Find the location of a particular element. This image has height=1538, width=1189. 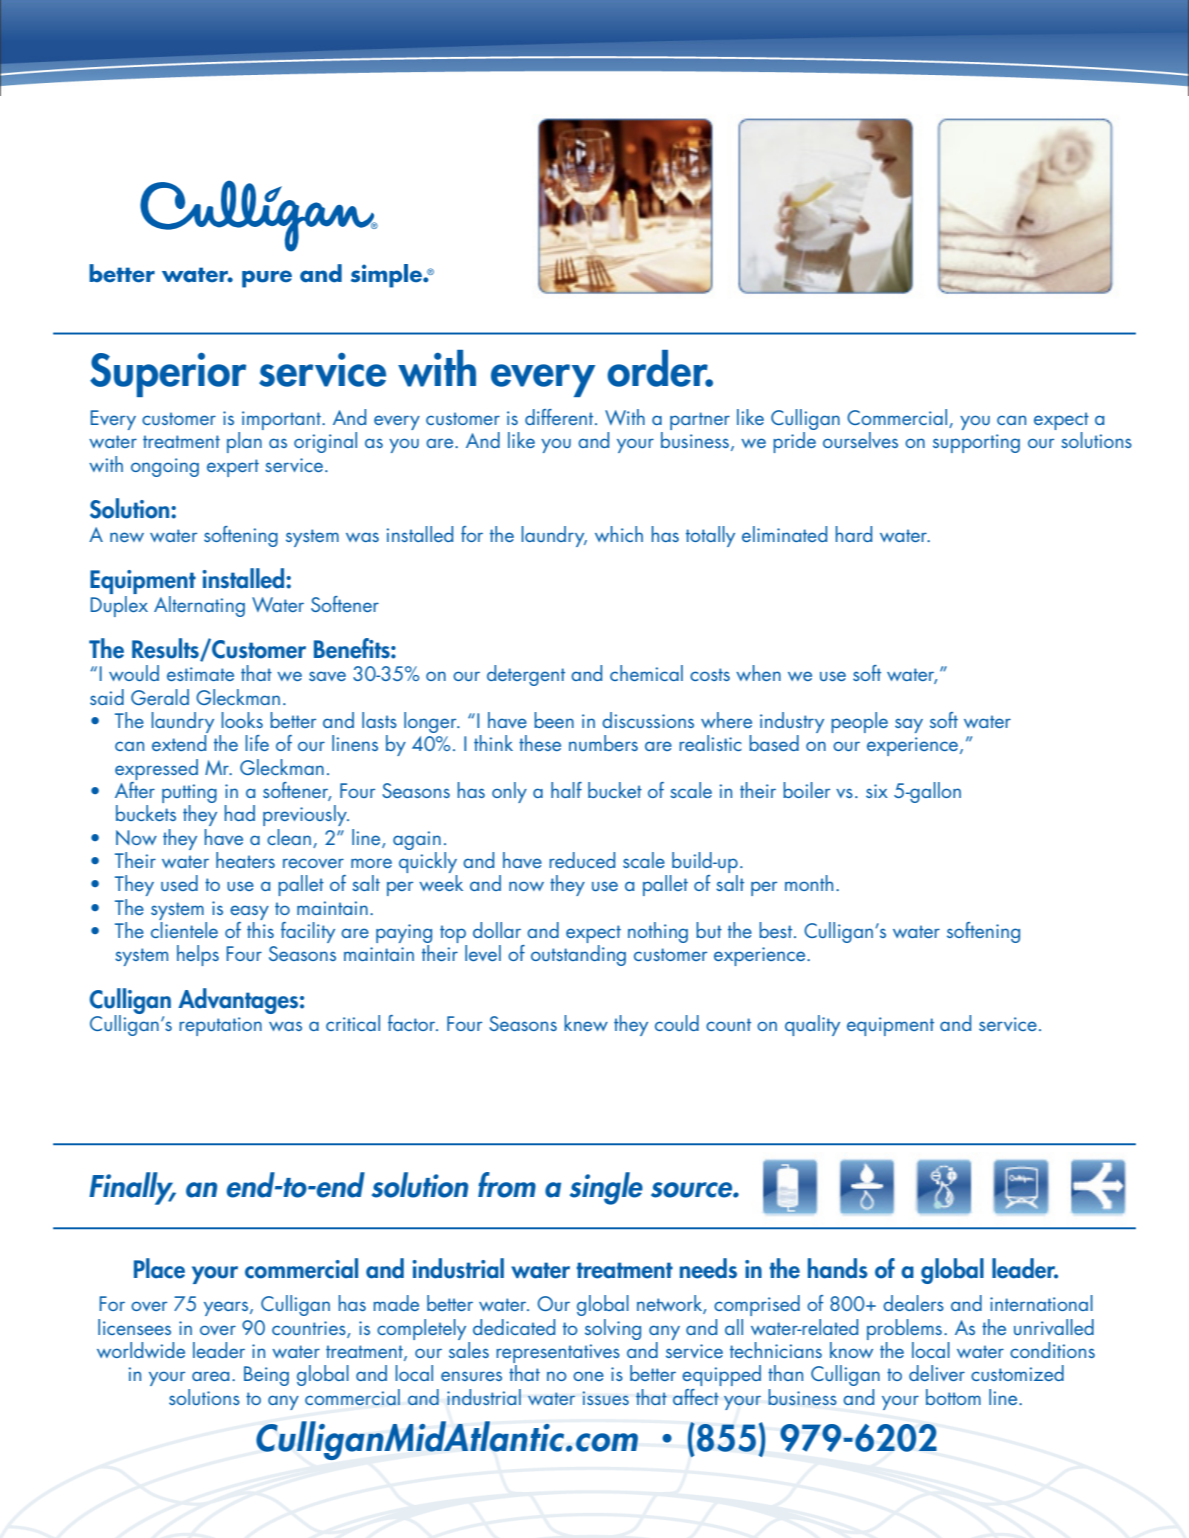

month is located at coordinates (809, 883).
